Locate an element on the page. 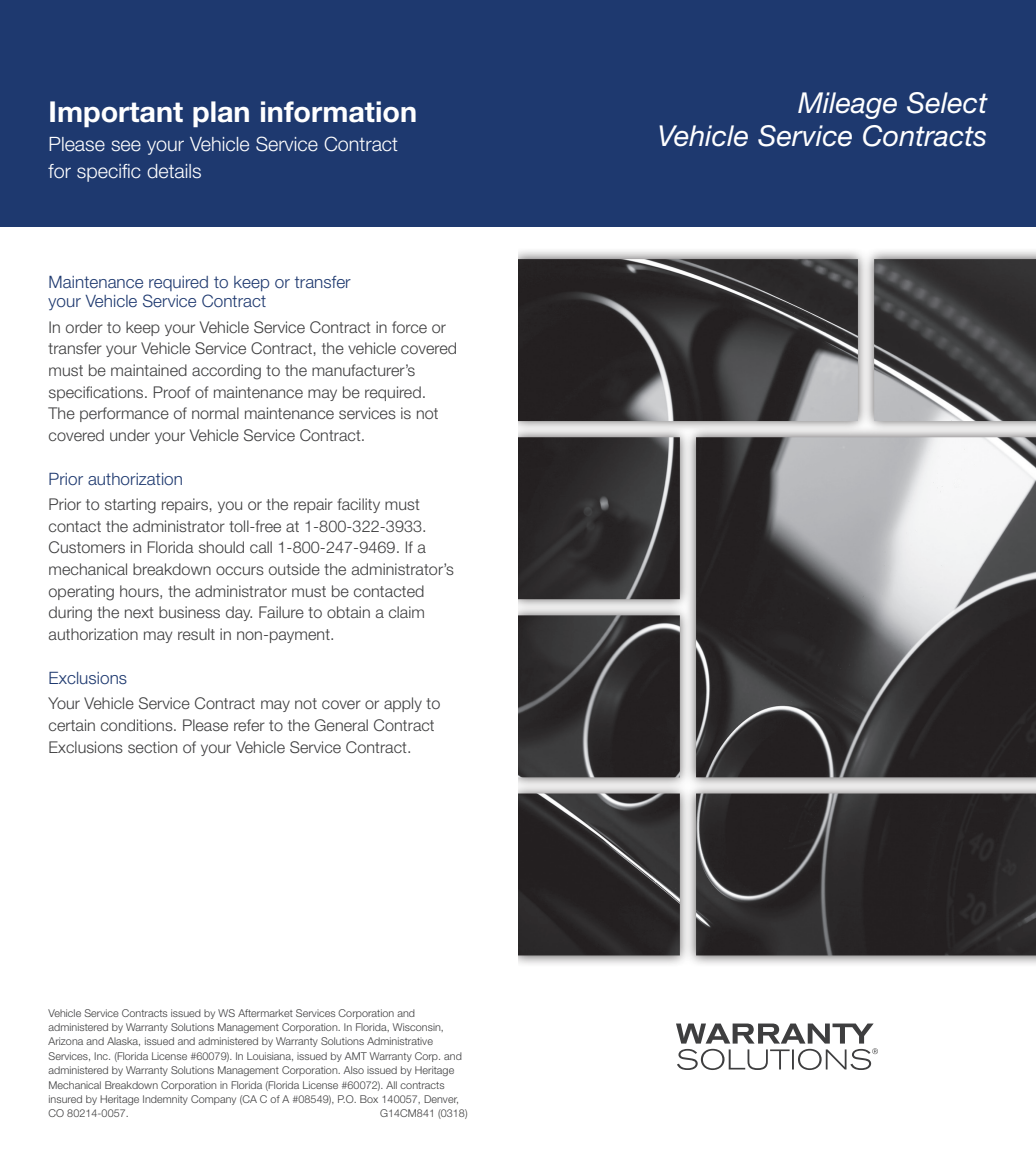  General is located at coordinates (341, 725).
